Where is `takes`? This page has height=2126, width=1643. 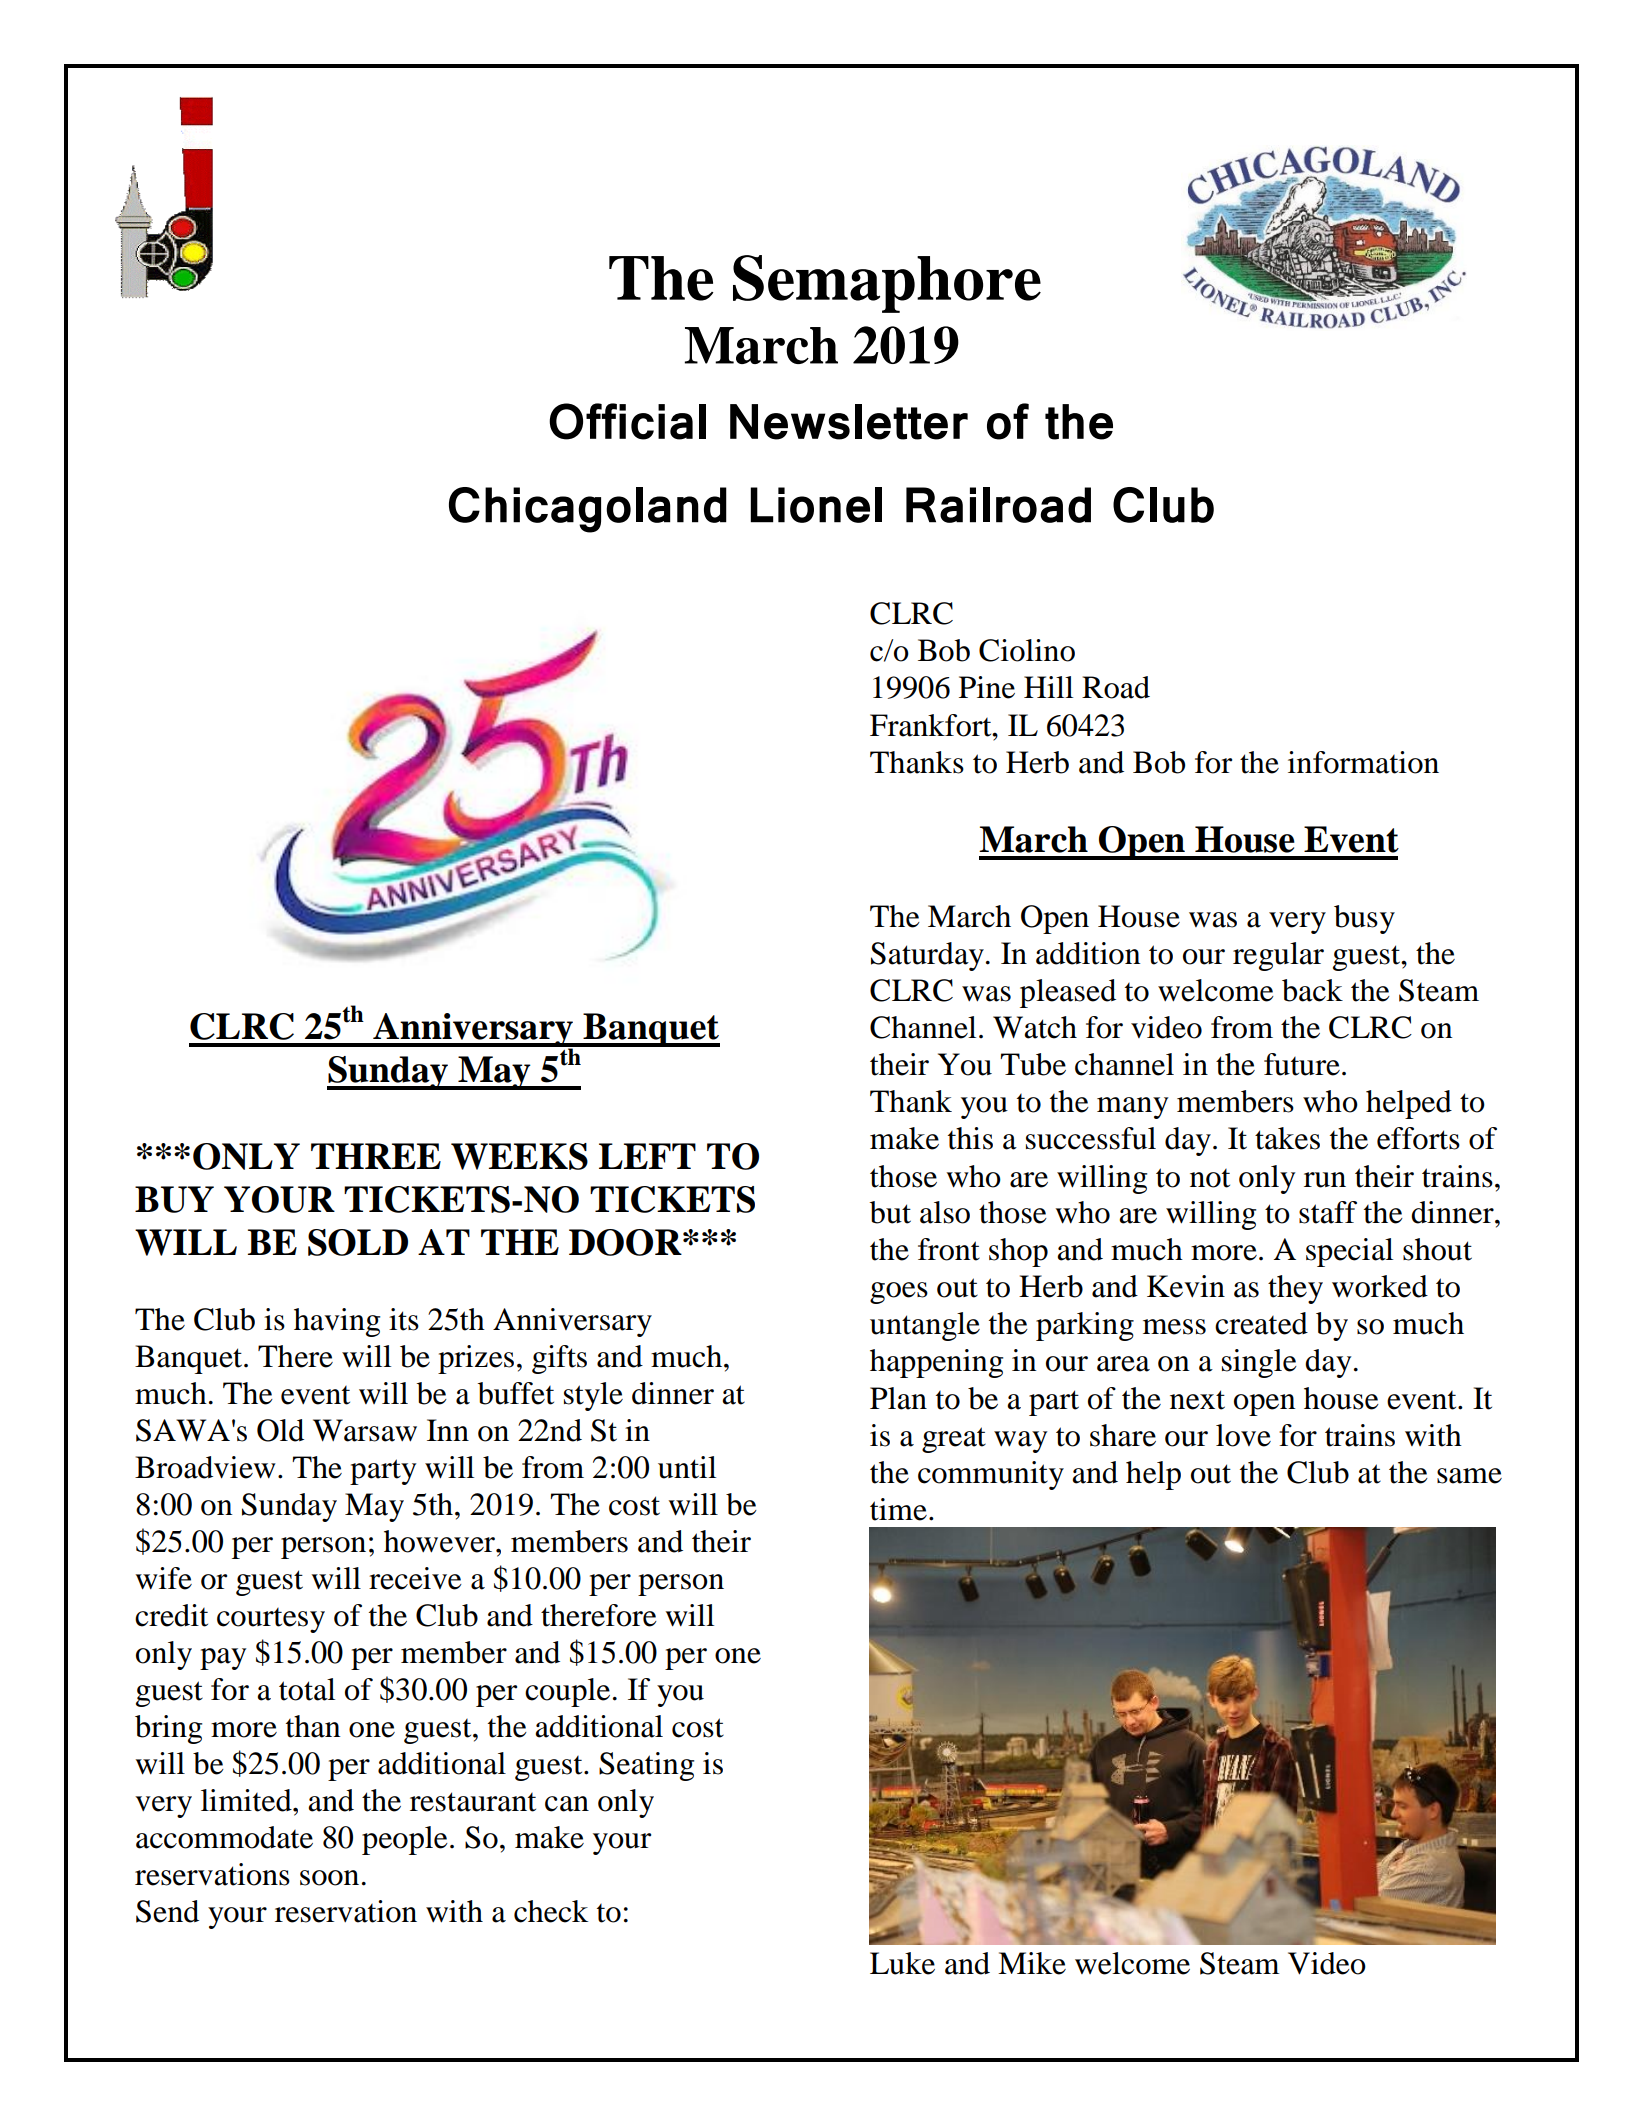
takes is located at coordinates (1287, 1138).
